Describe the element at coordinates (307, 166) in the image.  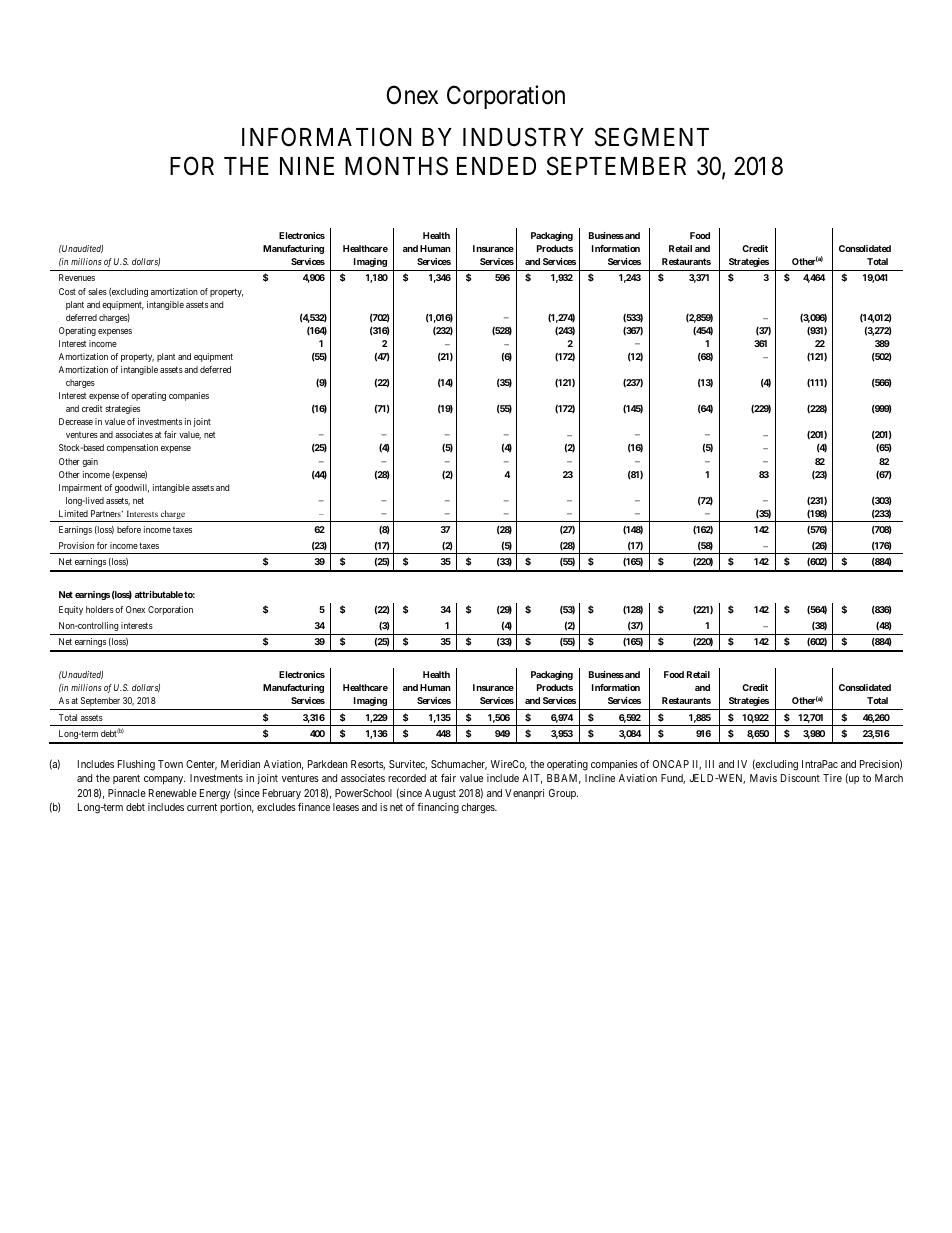
I see `NINE` at that location.
